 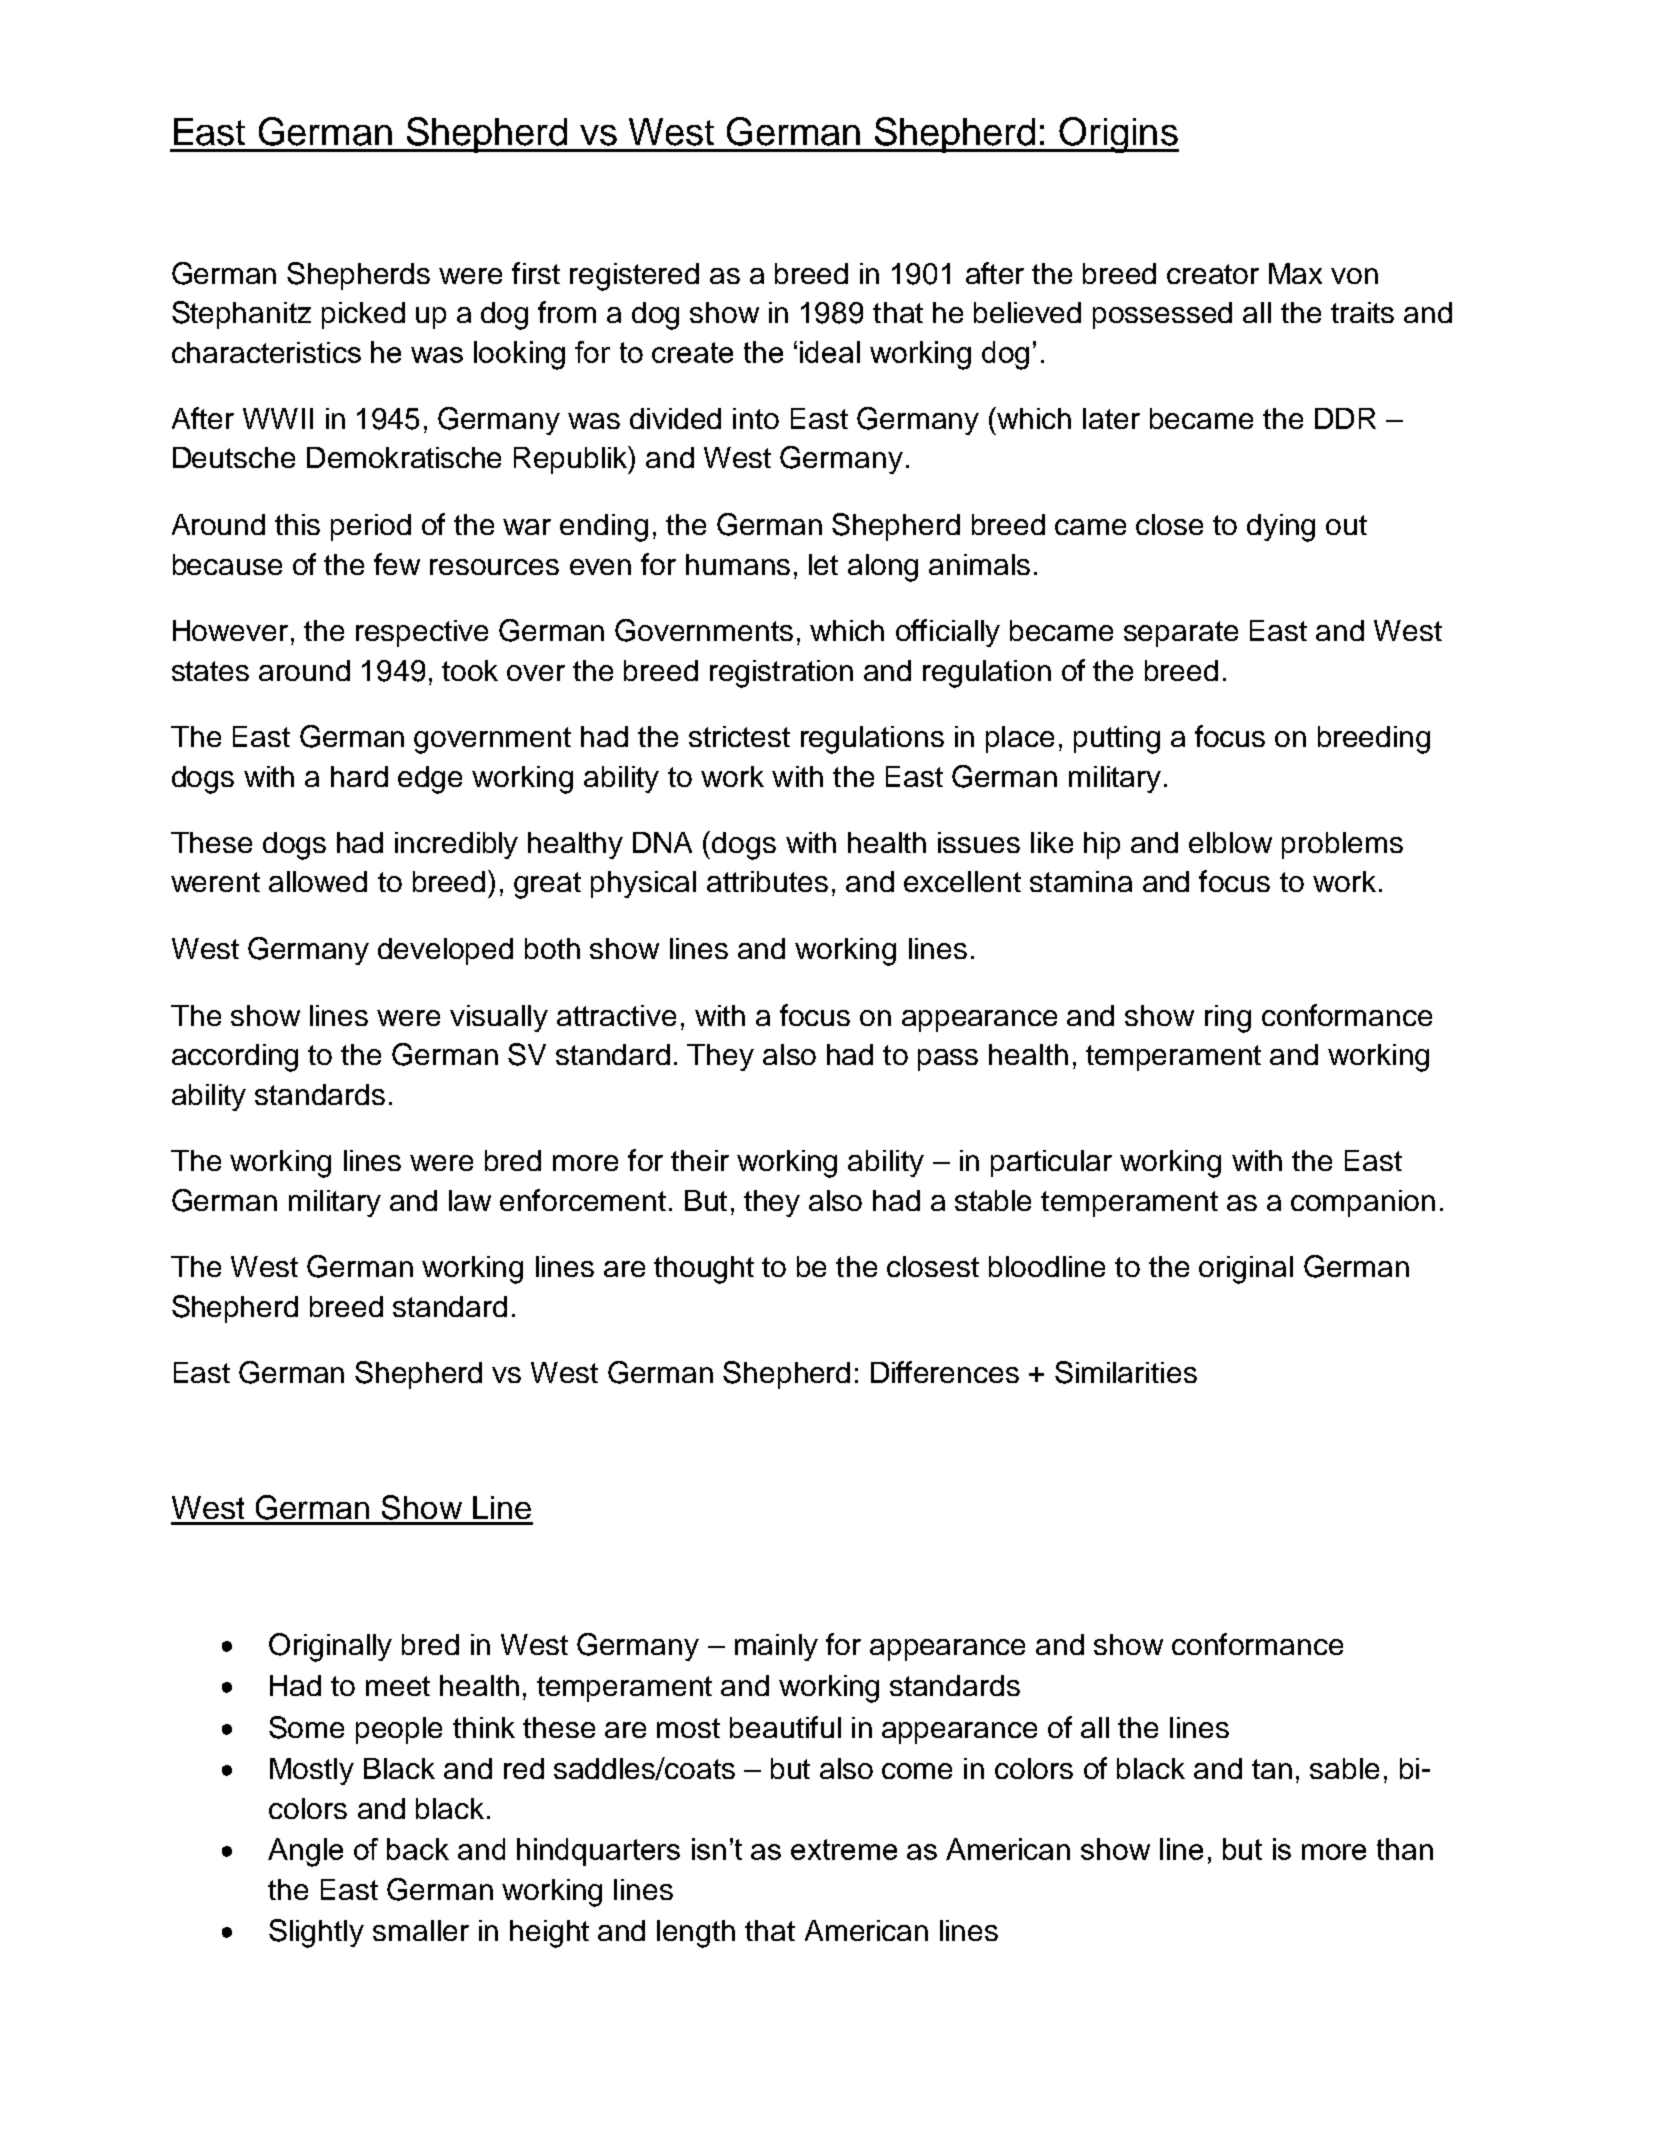 What do you see at coordinates (1228, 1019) in the image?
I see `ring` at bounding box center [1228, 1019].
